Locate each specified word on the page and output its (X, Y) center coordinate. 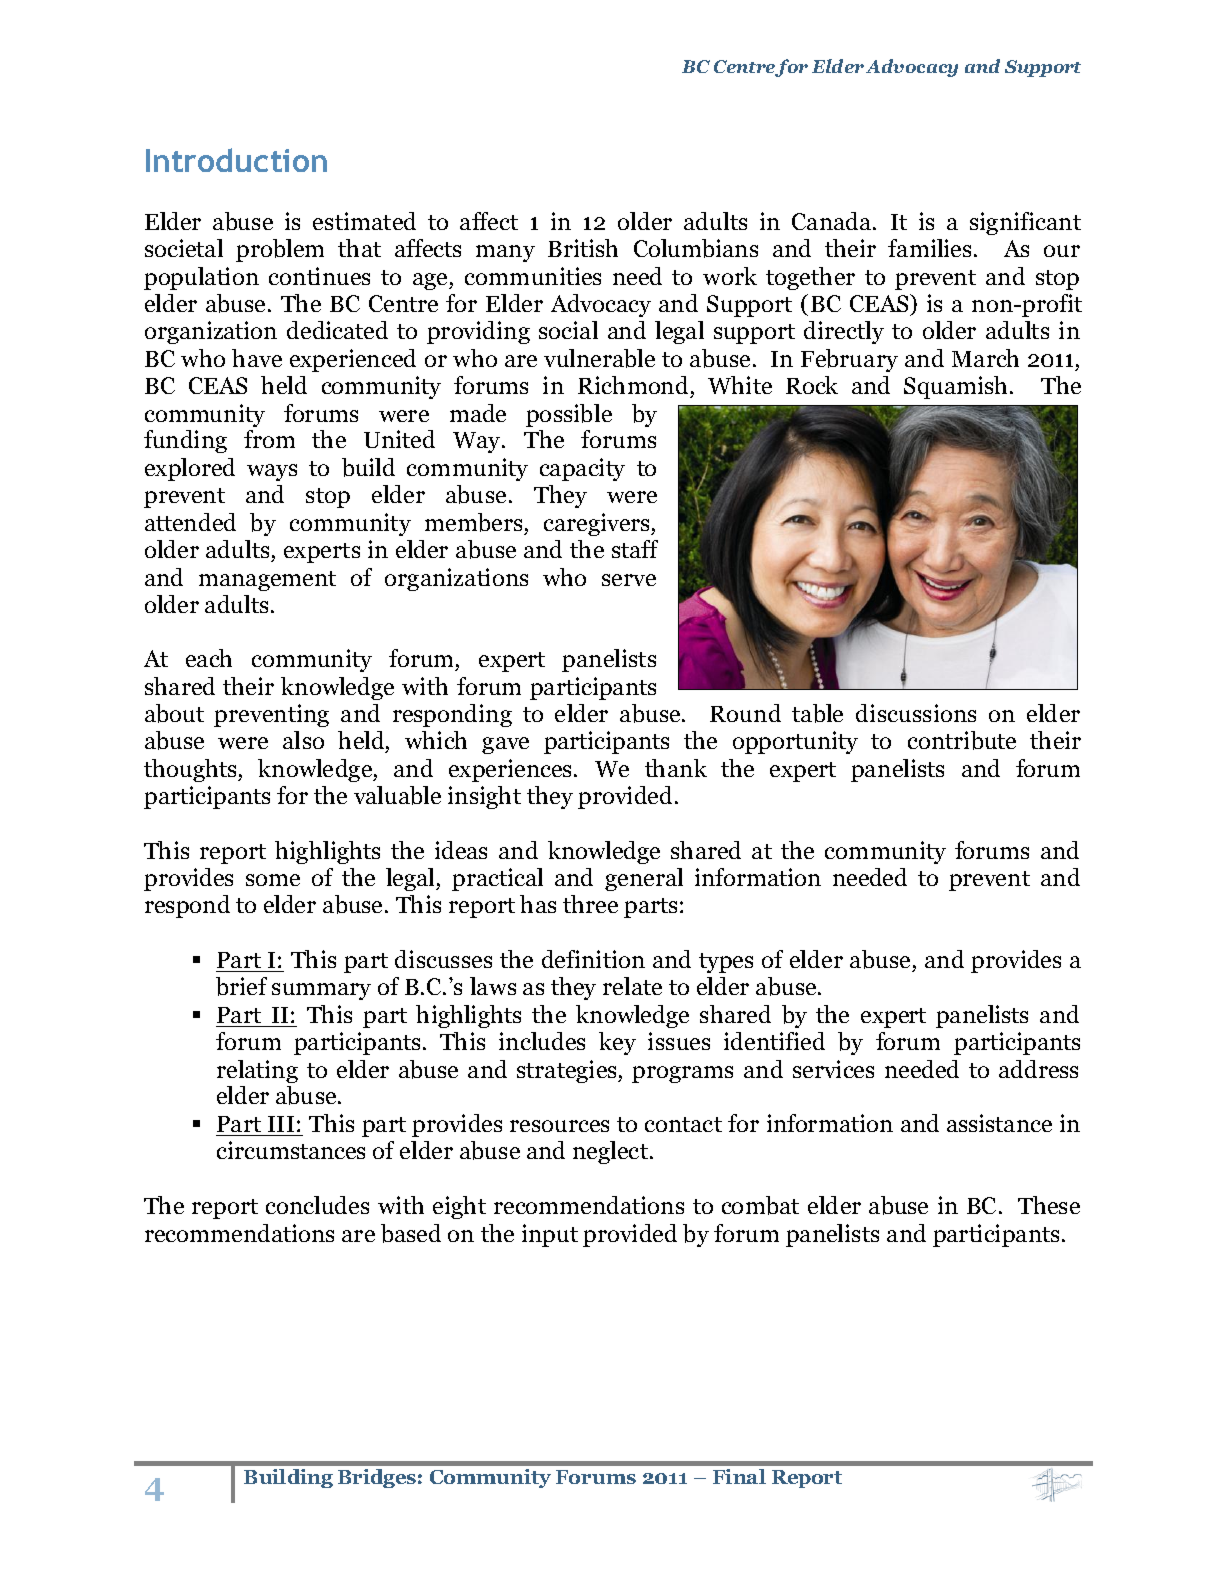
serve (629, 580)
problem (280, 250)
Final (739, 1476)
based (411, 1233)
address (1038, 1069)
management (267, 581)
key (617, 1043)
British (583, 248)
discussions (916, 713)
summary (321, 991)
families (929, 248)
